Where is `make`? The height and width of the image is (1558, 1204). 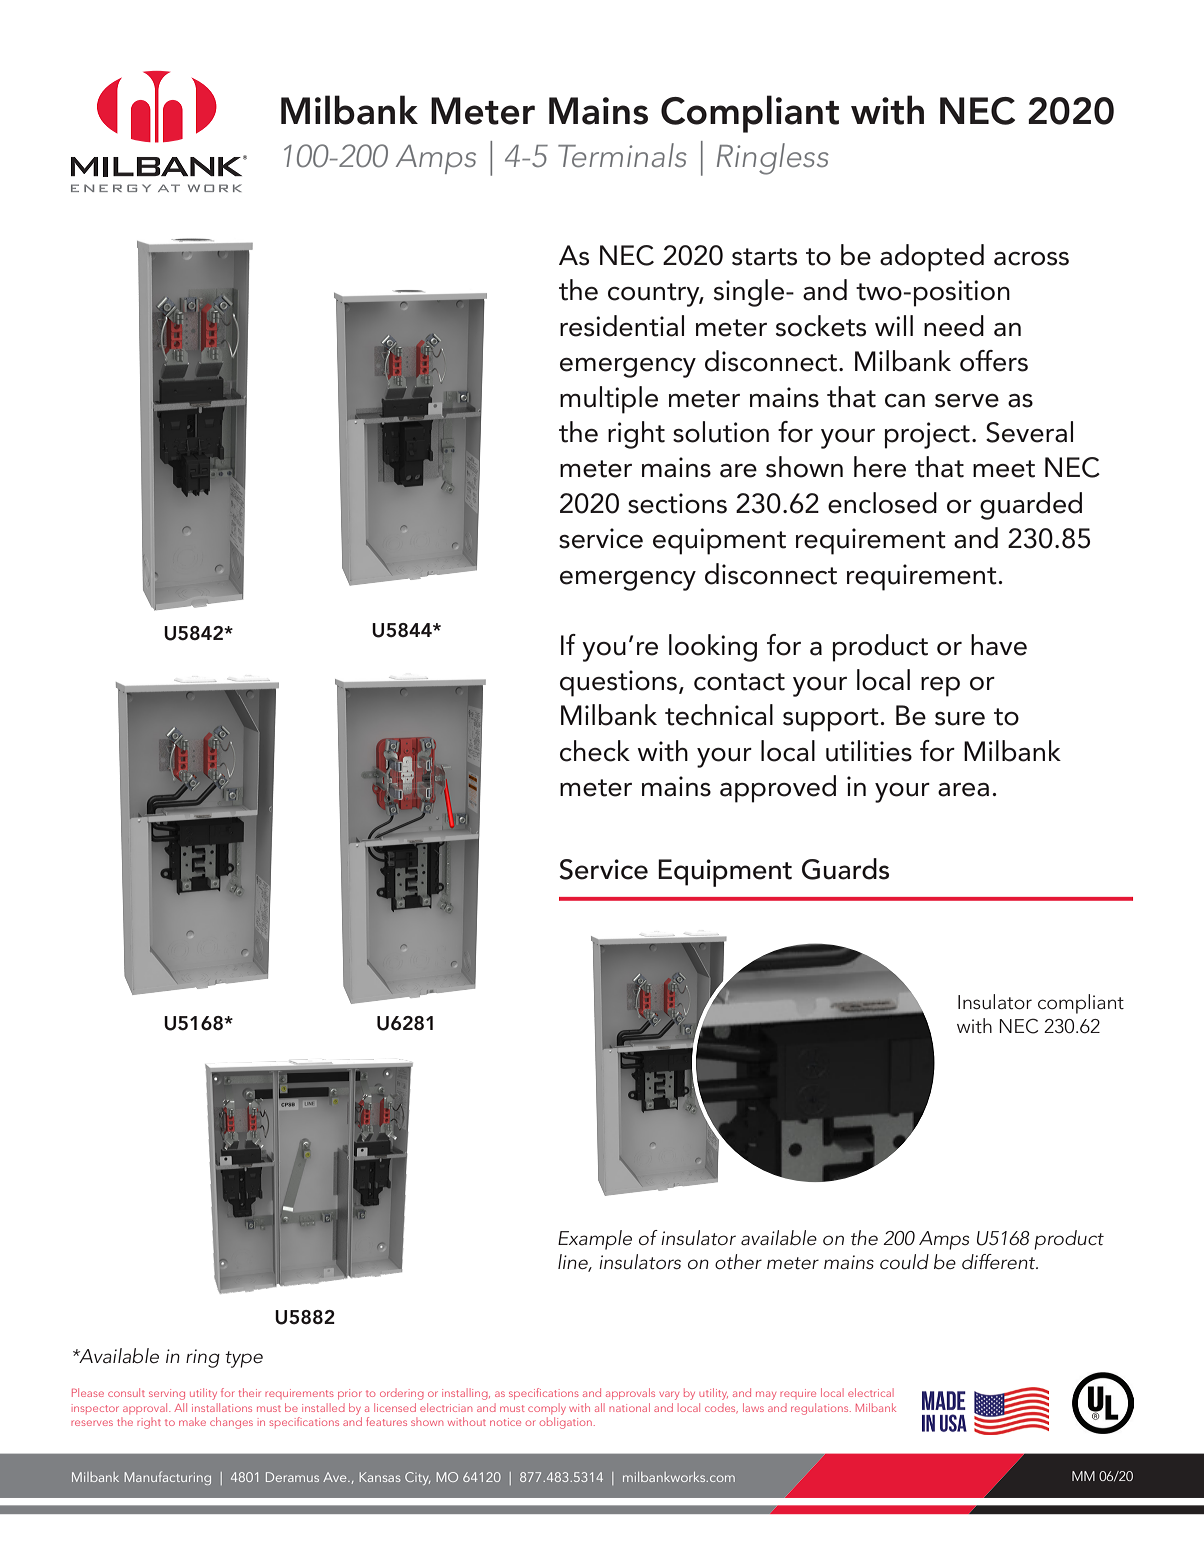 make is located at coordinates (192, 1421).
